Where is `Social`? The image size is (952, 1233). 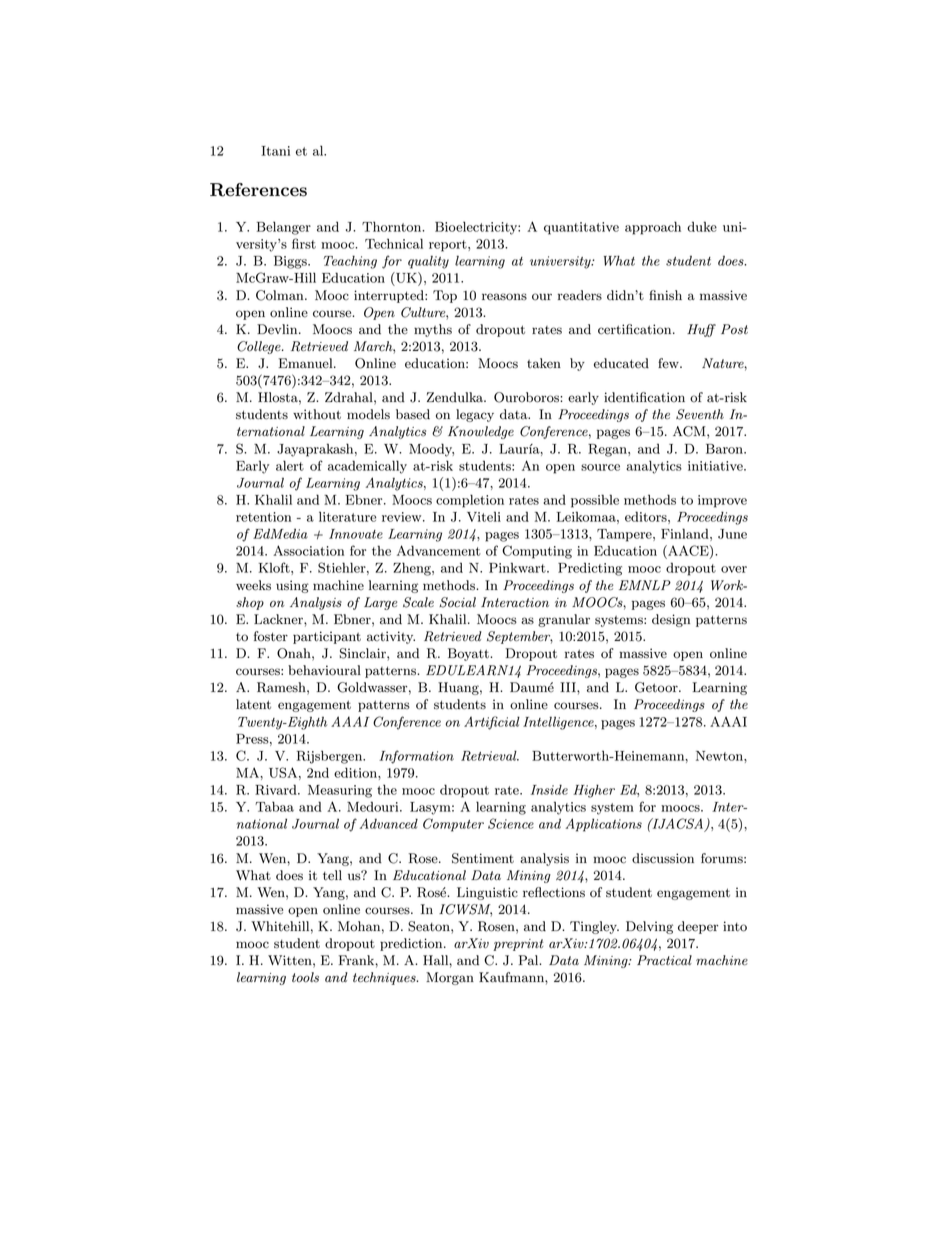
Social is located at coordinates (457, 602).
